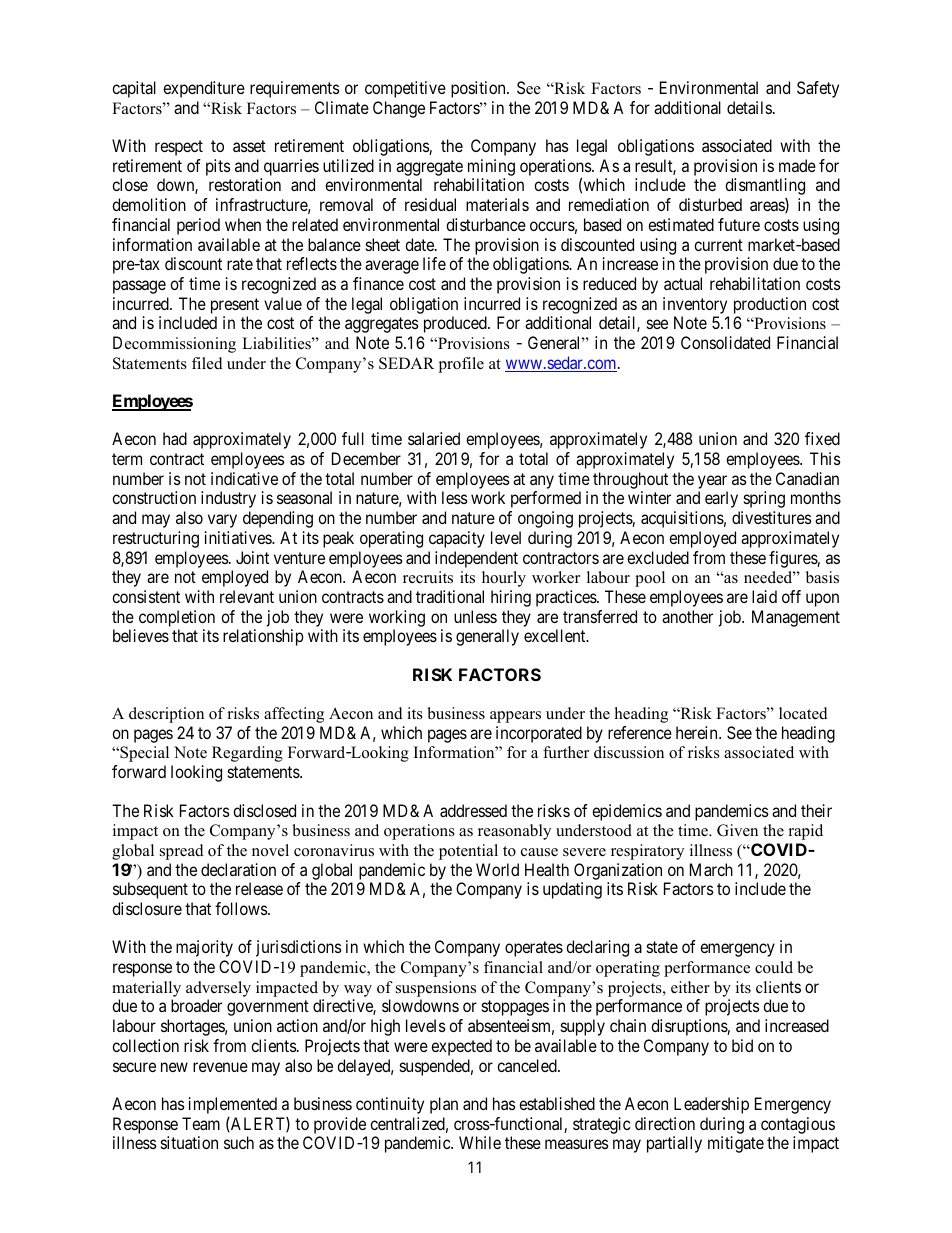 The width and height of the document is (952, 1233). I want to click on traditional, so click(450, 596).
